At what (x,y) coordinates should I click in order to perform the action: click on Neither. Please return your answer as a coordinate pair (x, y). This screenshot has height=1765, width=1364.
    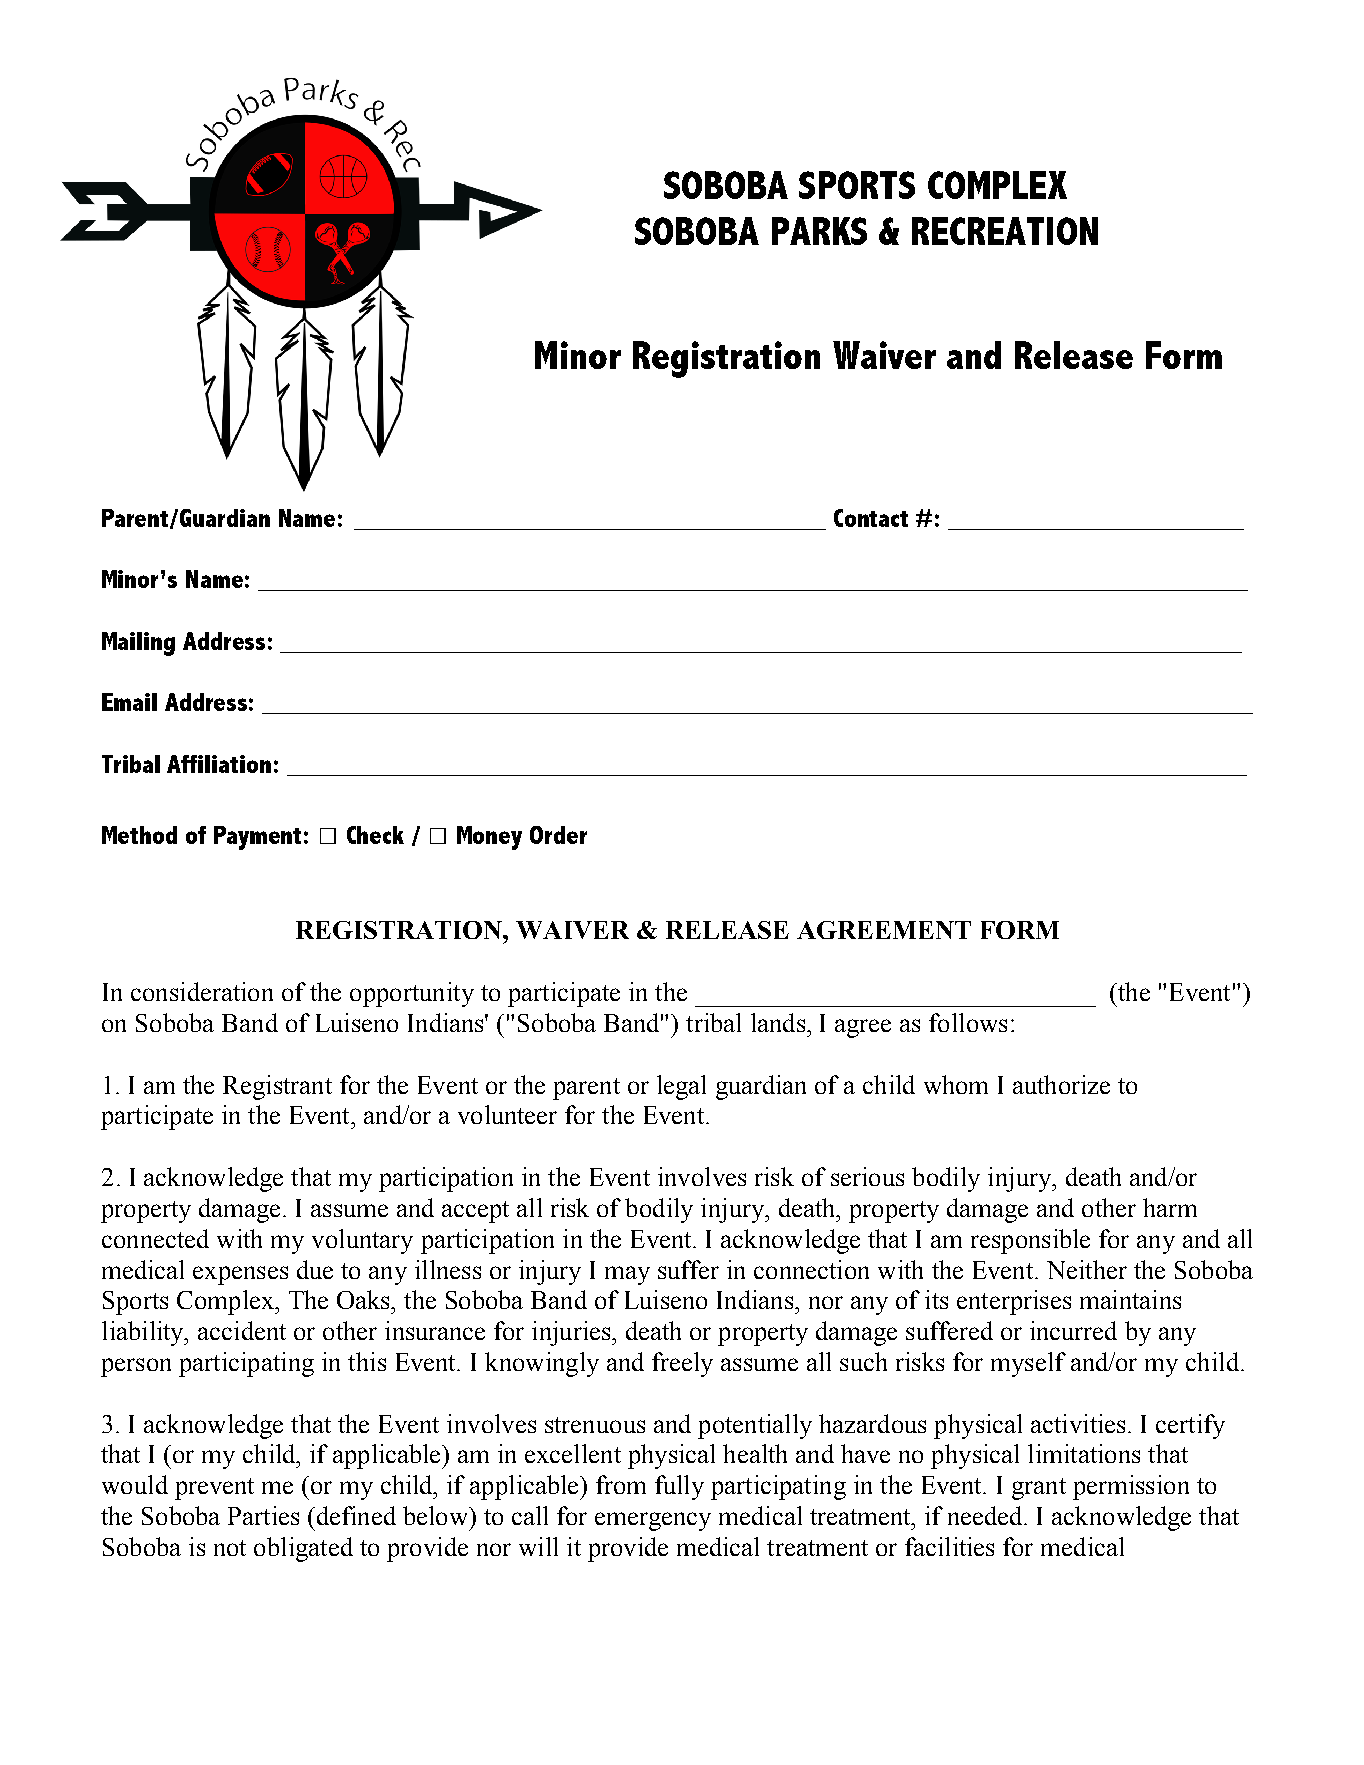
    Looking at the image, I should click on (1087, 1269).
